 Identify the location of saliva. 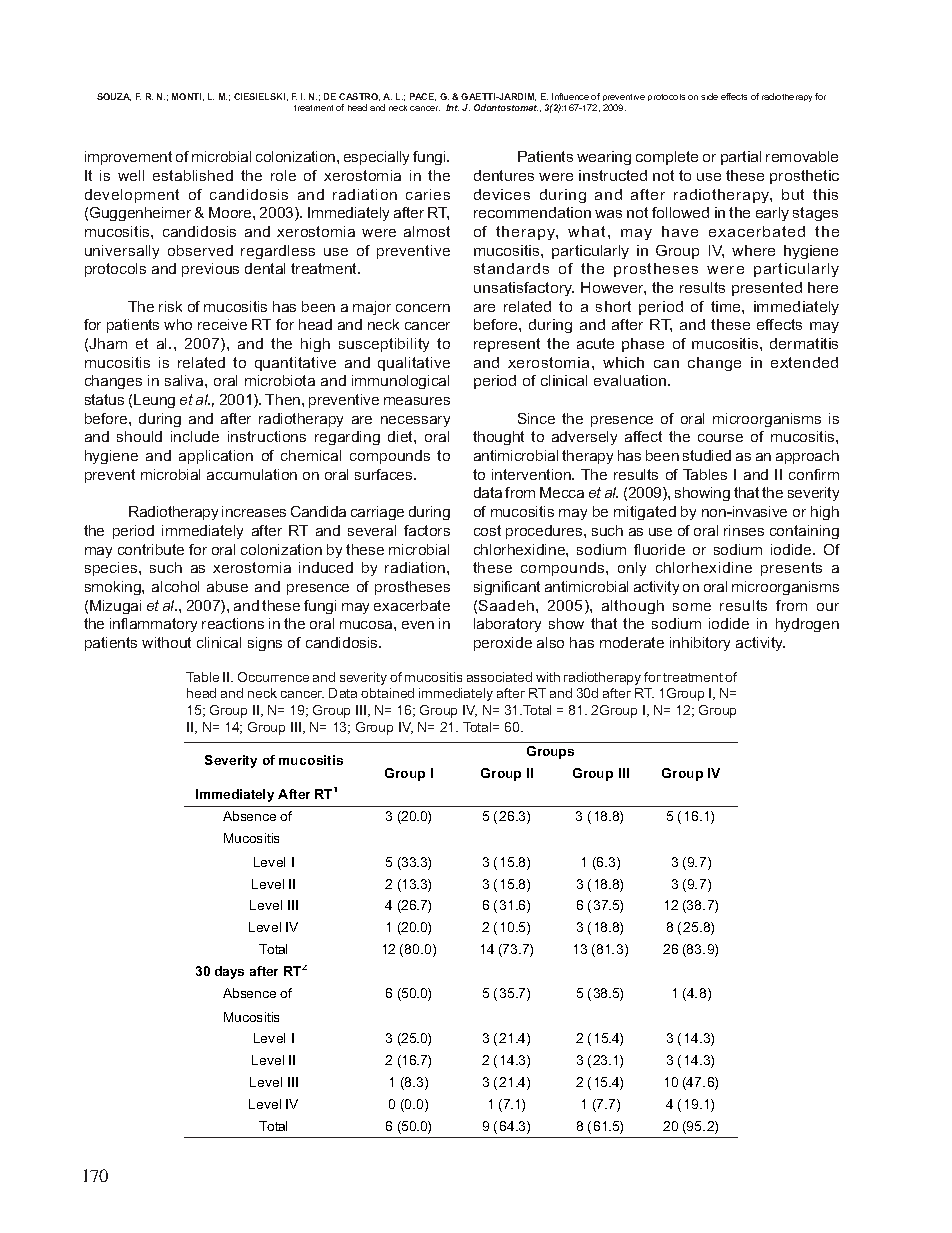
(185, 380).
